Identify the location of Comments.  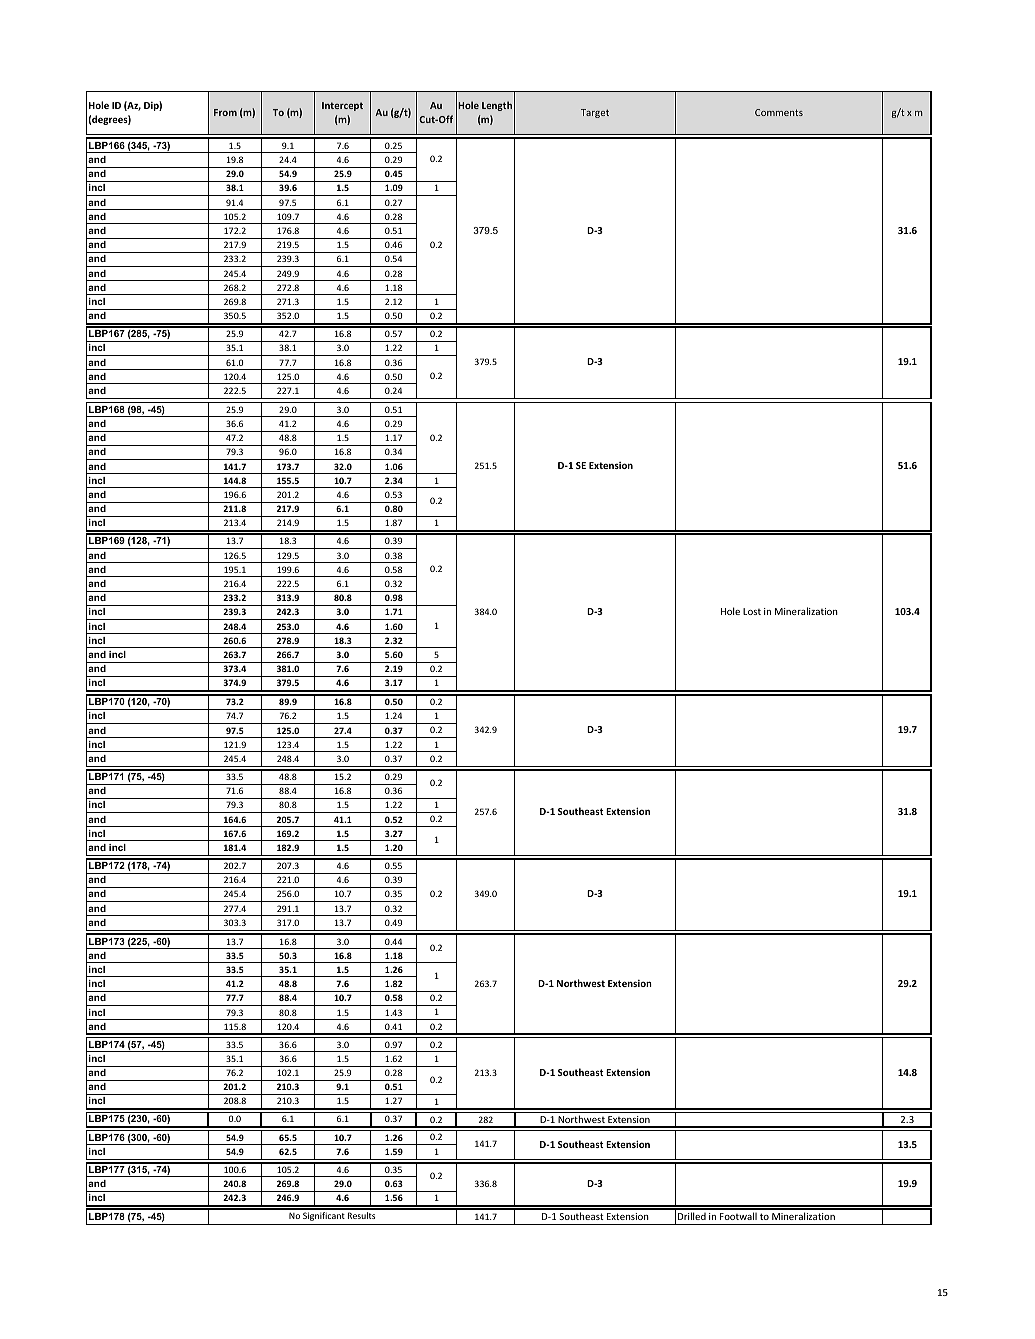
(779, 112).
